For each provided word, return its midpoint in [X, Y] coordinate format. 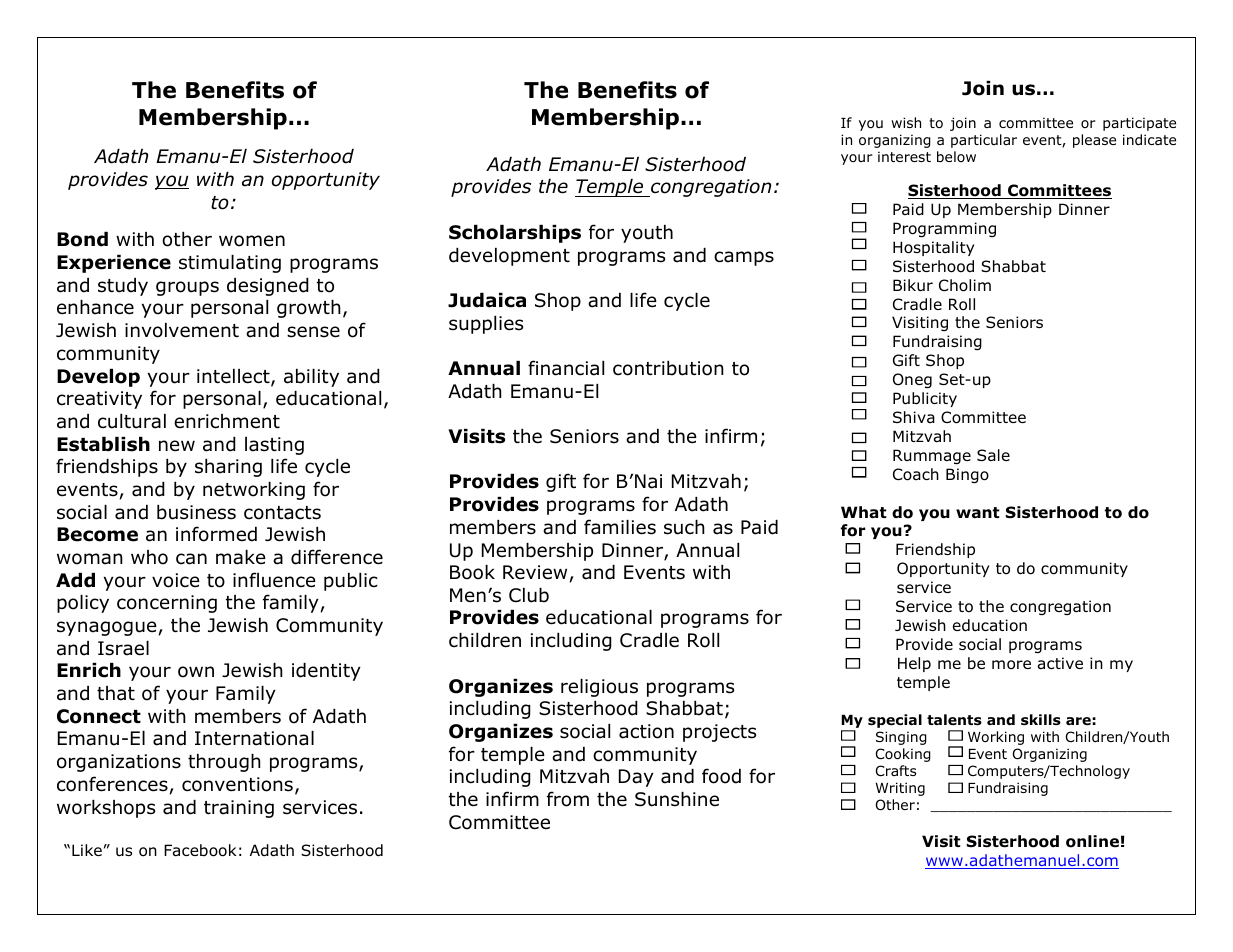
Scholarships [515, 234]
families [620, 527]
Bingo [967, 475]
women [252, 241]
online [1092, 841]
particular [984, 141]
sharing [228, 468]
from [568, 799]
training [239, 809]
